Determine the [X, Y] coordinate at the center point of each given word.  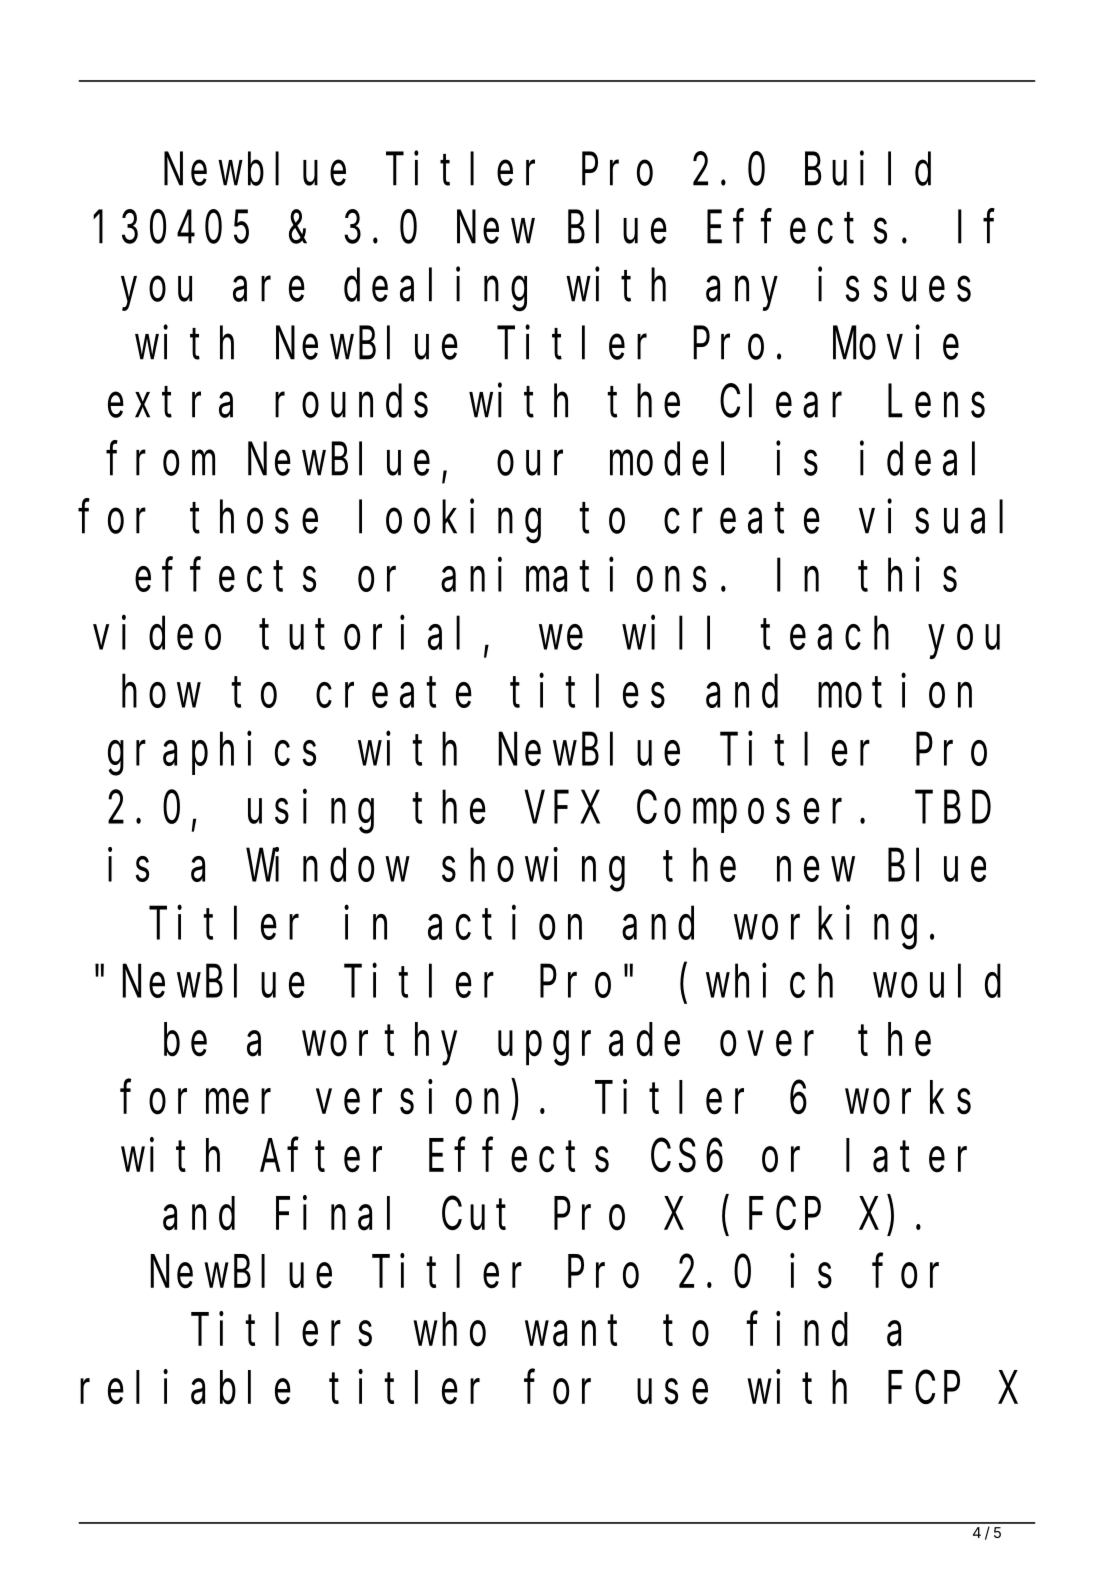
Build [868, 169]
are [269, 290]
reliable [185, 1388]
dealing [435, 289]
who [449, 1330]
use [672, 1393]
